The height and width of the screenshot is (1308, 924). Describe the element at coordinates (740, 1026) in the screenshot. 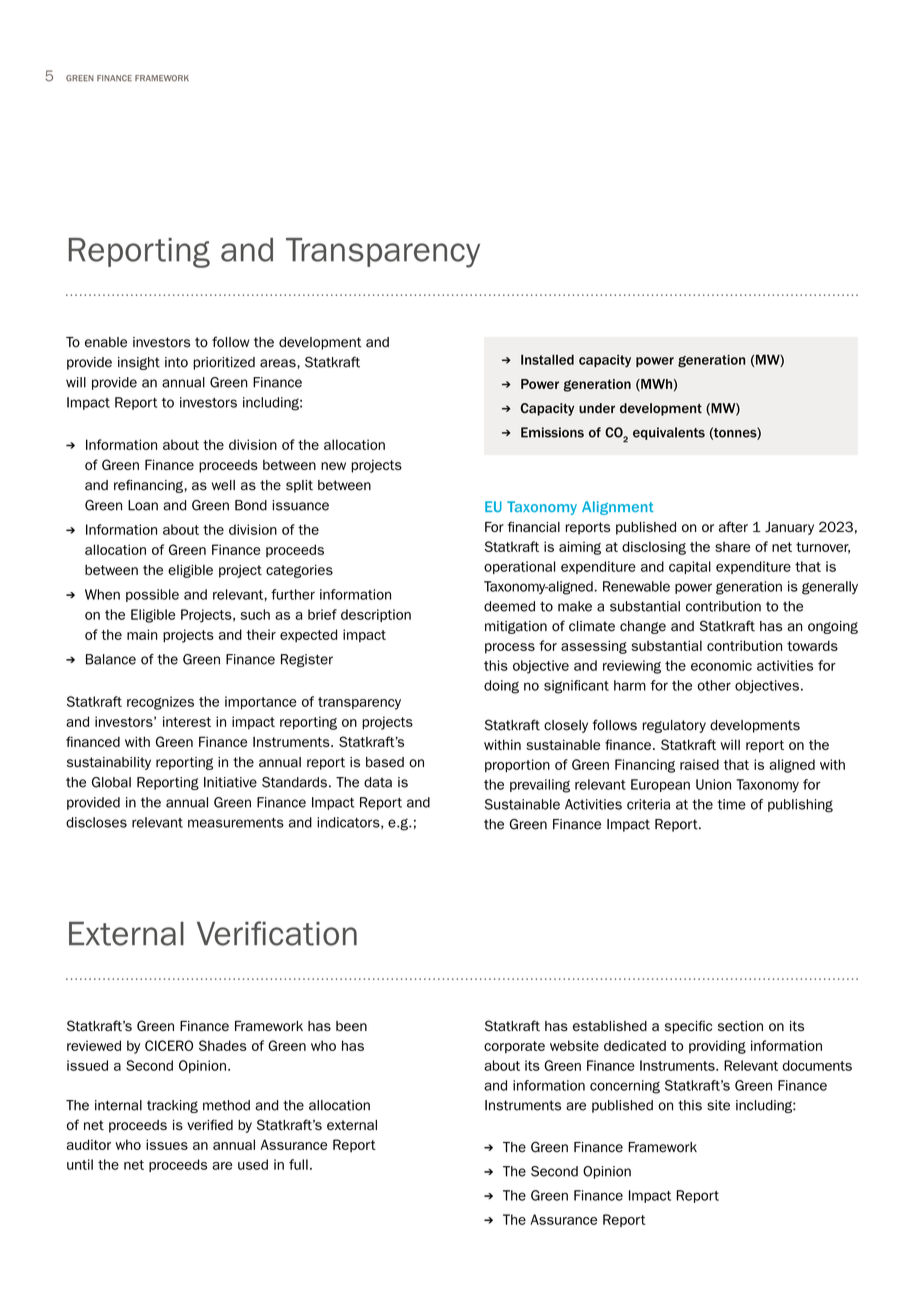

I see `section` at that location.
